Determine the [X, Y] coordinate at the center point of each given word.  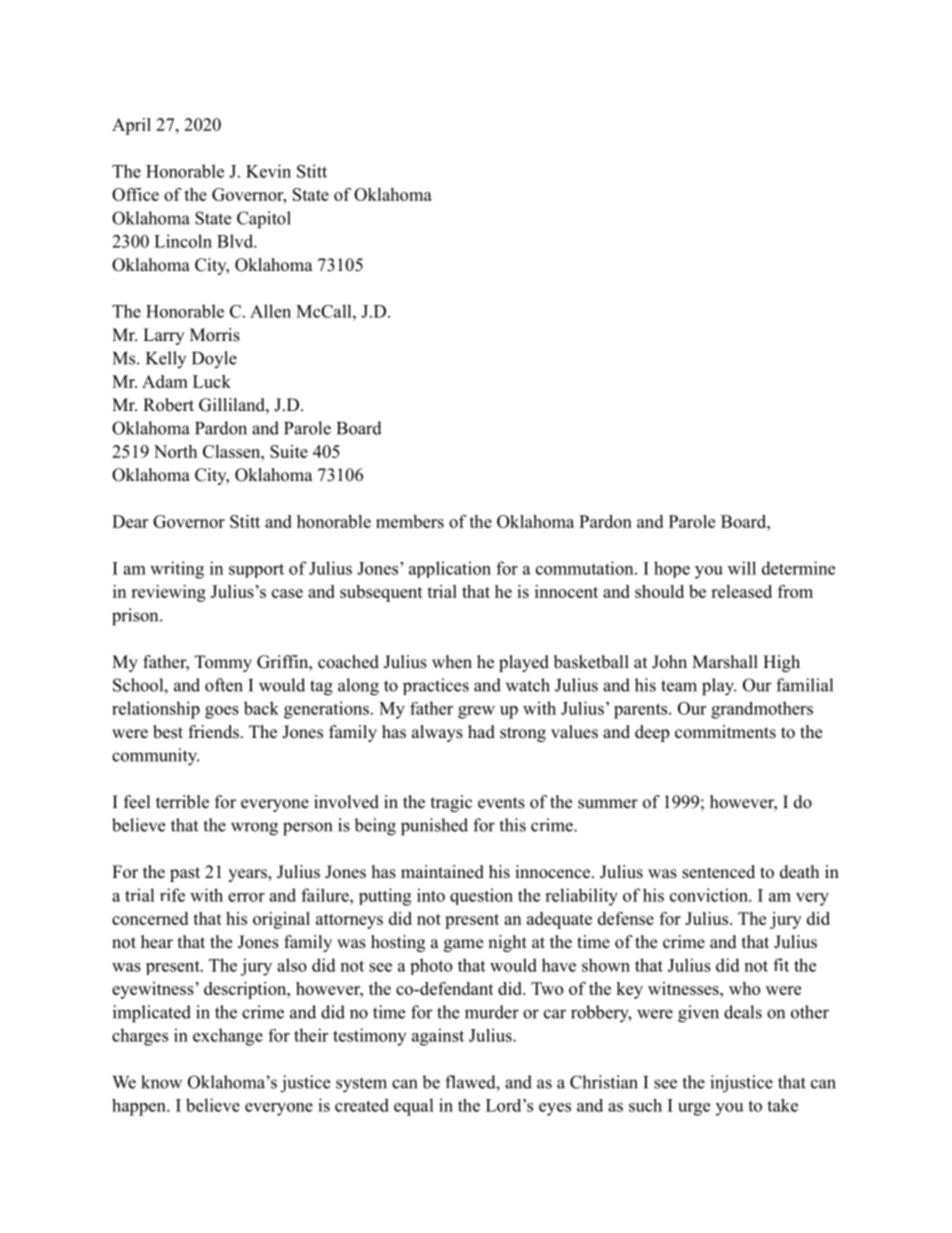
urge [694, 1109]
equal [414, 1107]
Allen [270, 311]
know [161, 1082]
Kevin [268, 171]
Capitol [264, 220]
